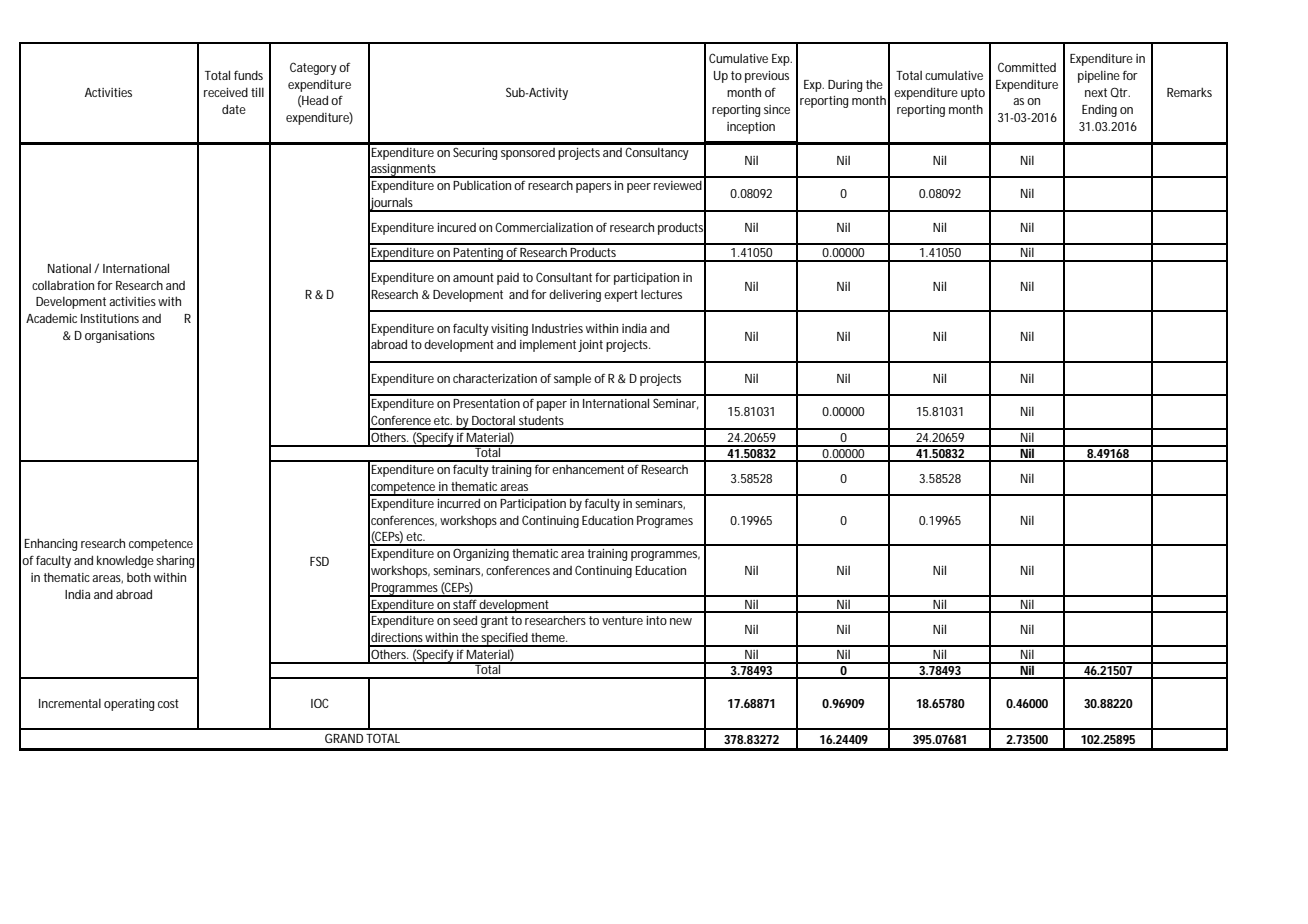 The width and height of the screenshot is (1308, 924). Describe the element at coordinates (588, 469) in the screenshot. I see `enhancement` at that location.
